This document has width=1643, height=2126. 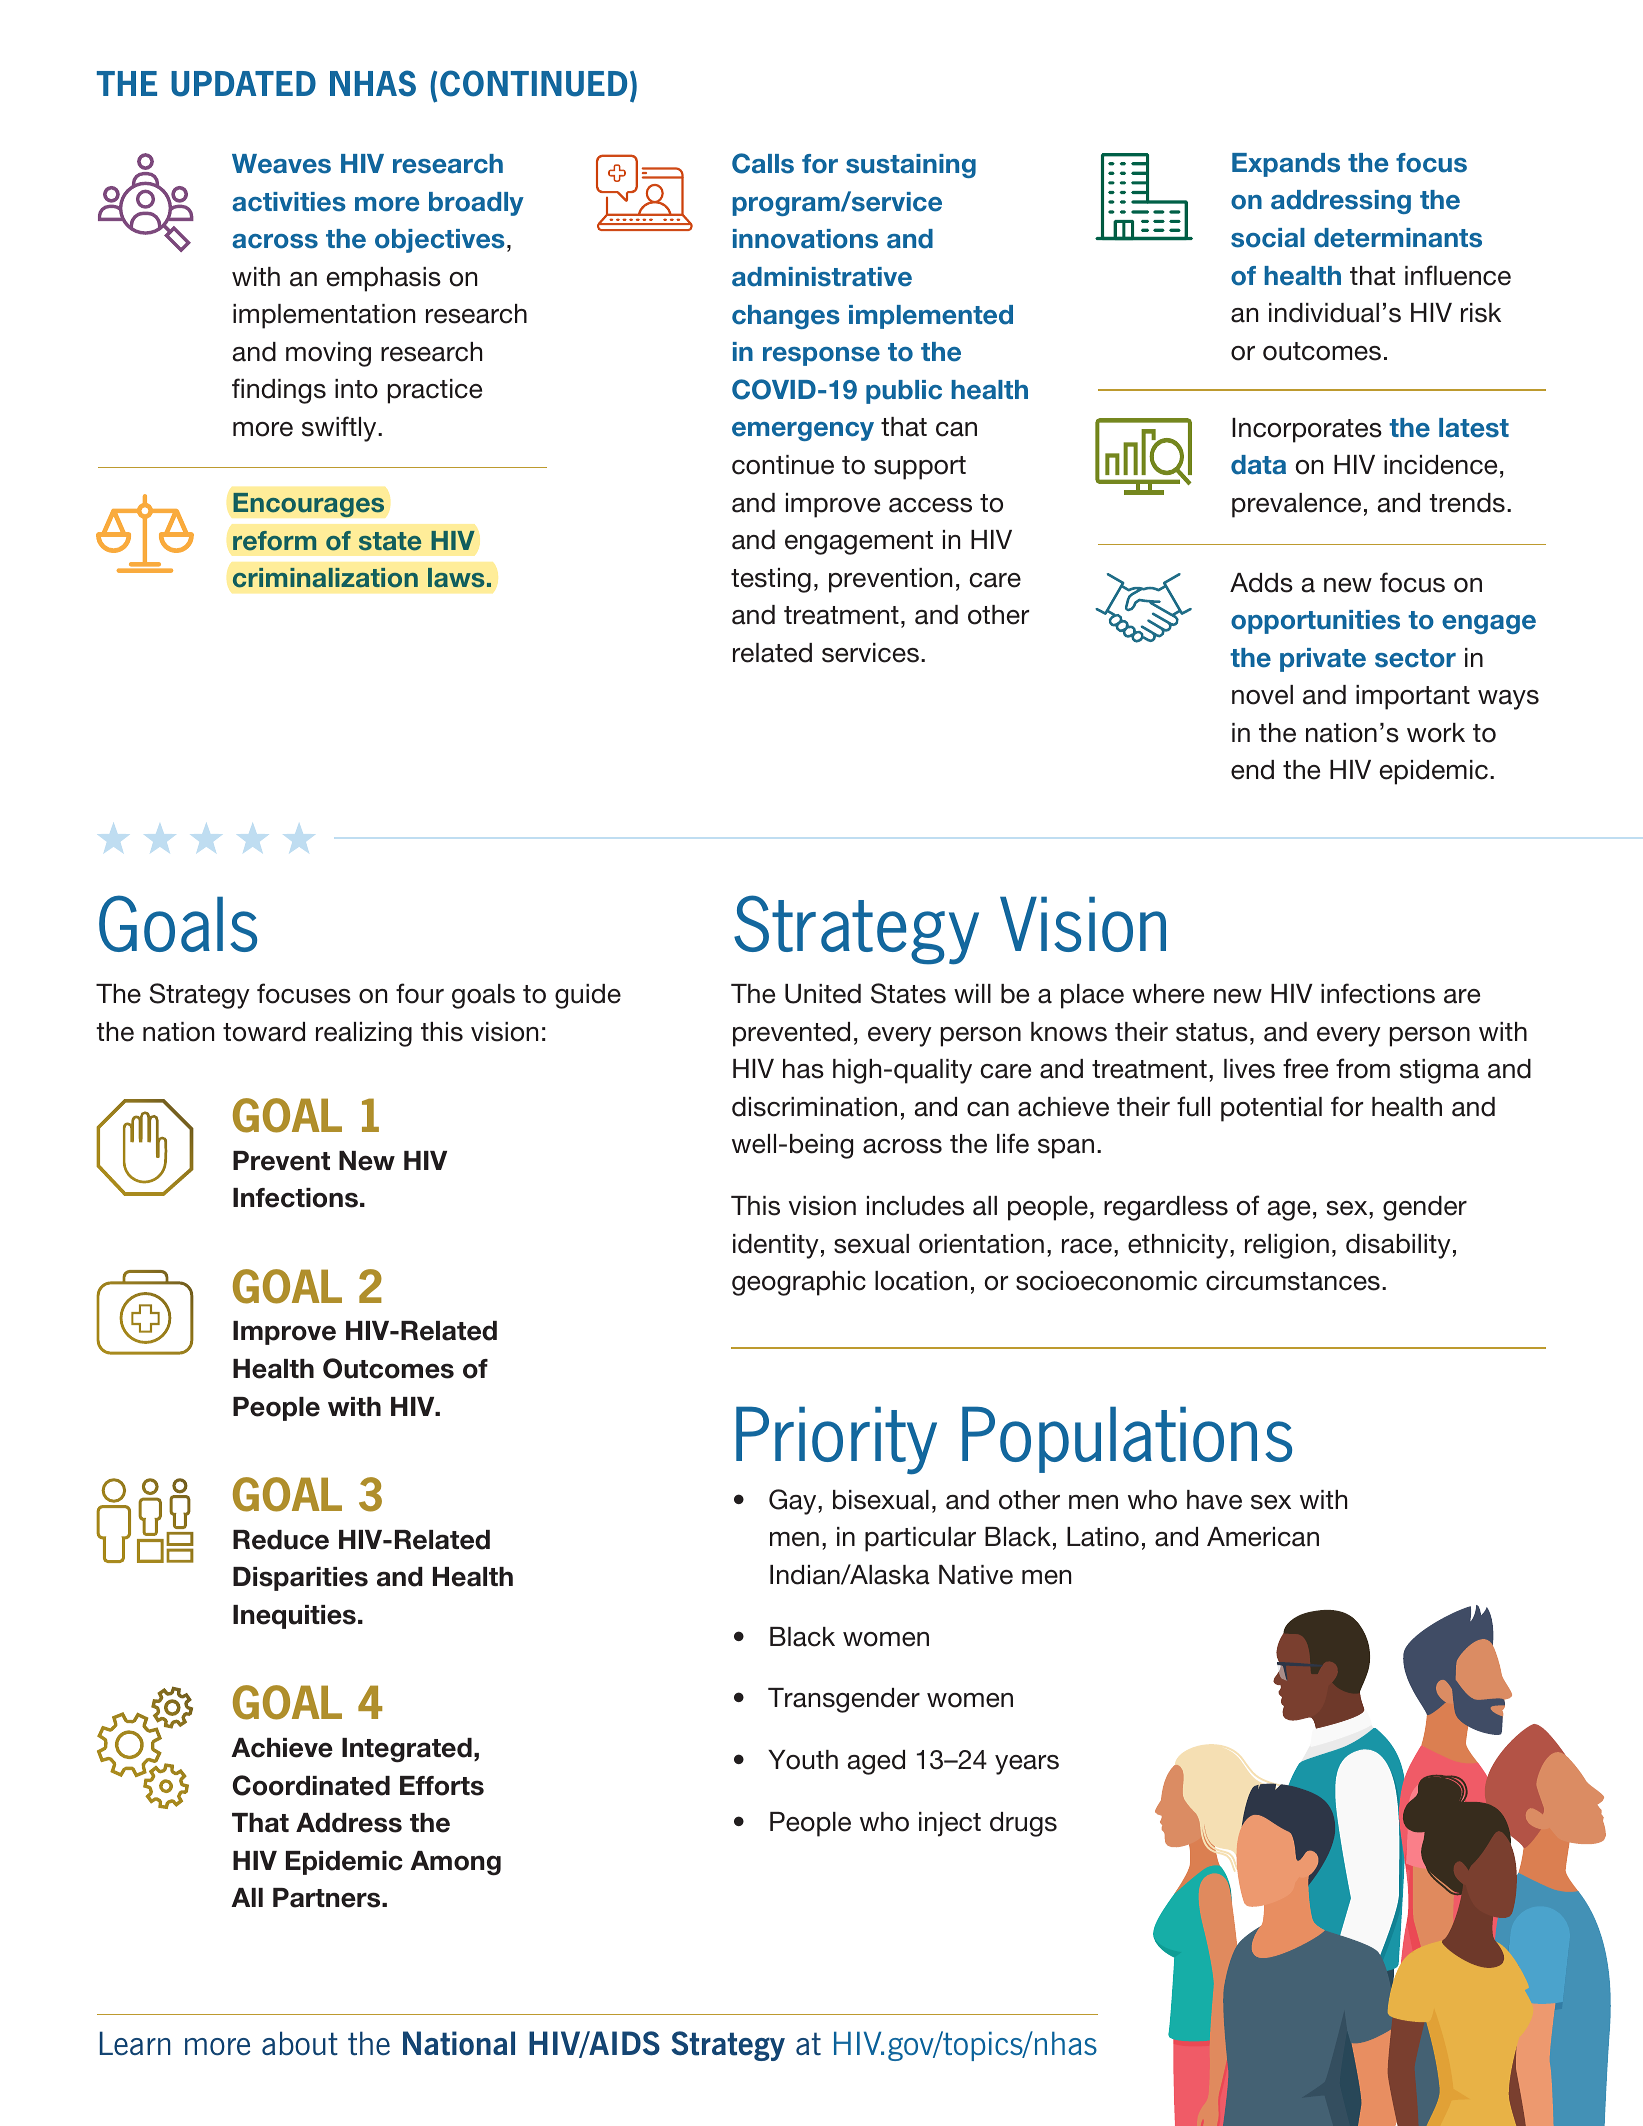 What do you see at coordinates (1286, 165) in the document?
I see `Expands` at bounding box center [1286, 165].
